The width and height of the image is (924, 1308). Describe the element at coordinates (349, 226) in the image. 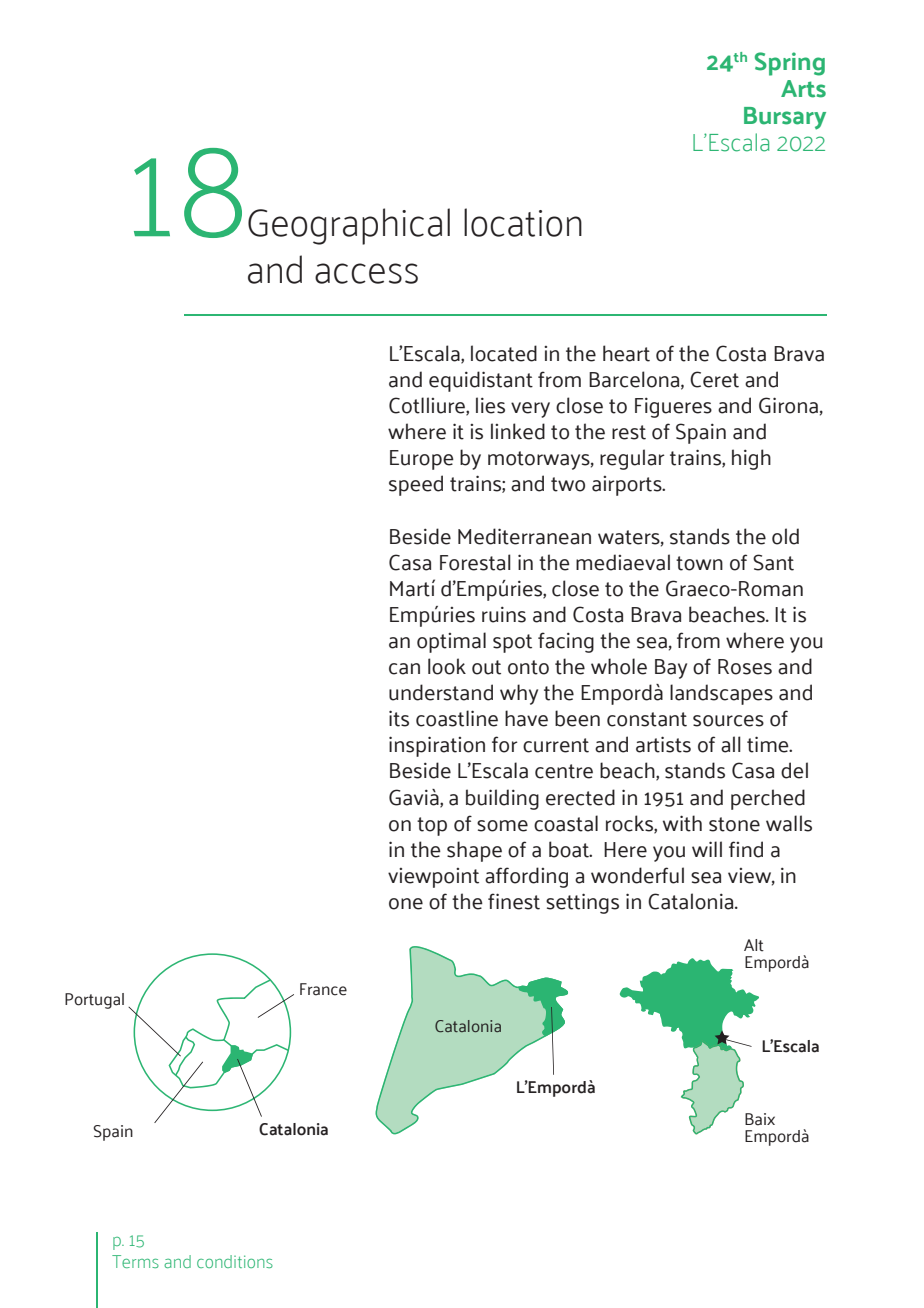

I see `Geographical` at that location.
